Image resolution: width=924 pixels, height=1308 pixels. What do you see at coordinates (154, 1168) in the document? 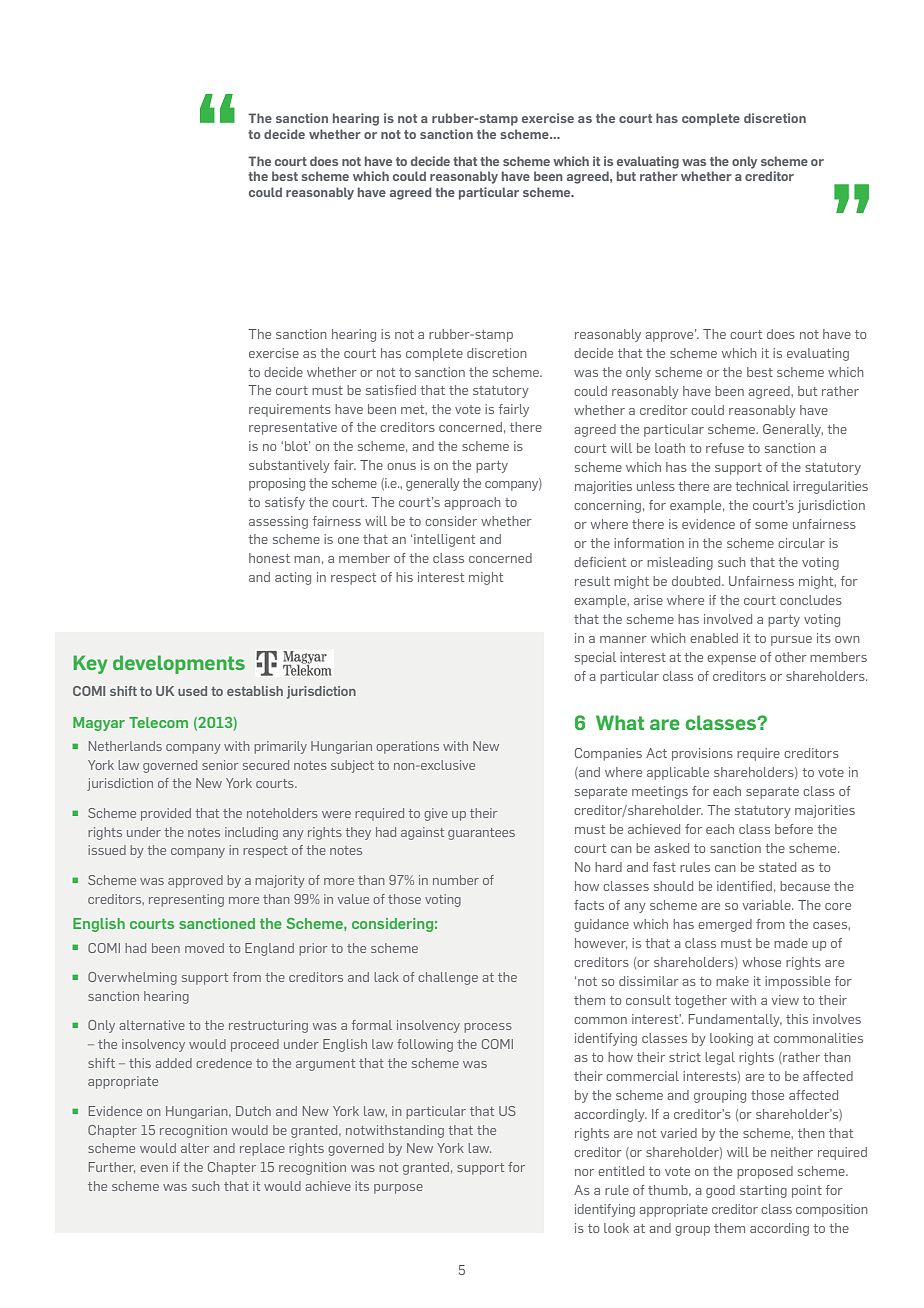
I see `even` at bounding box center [154, 1168].
